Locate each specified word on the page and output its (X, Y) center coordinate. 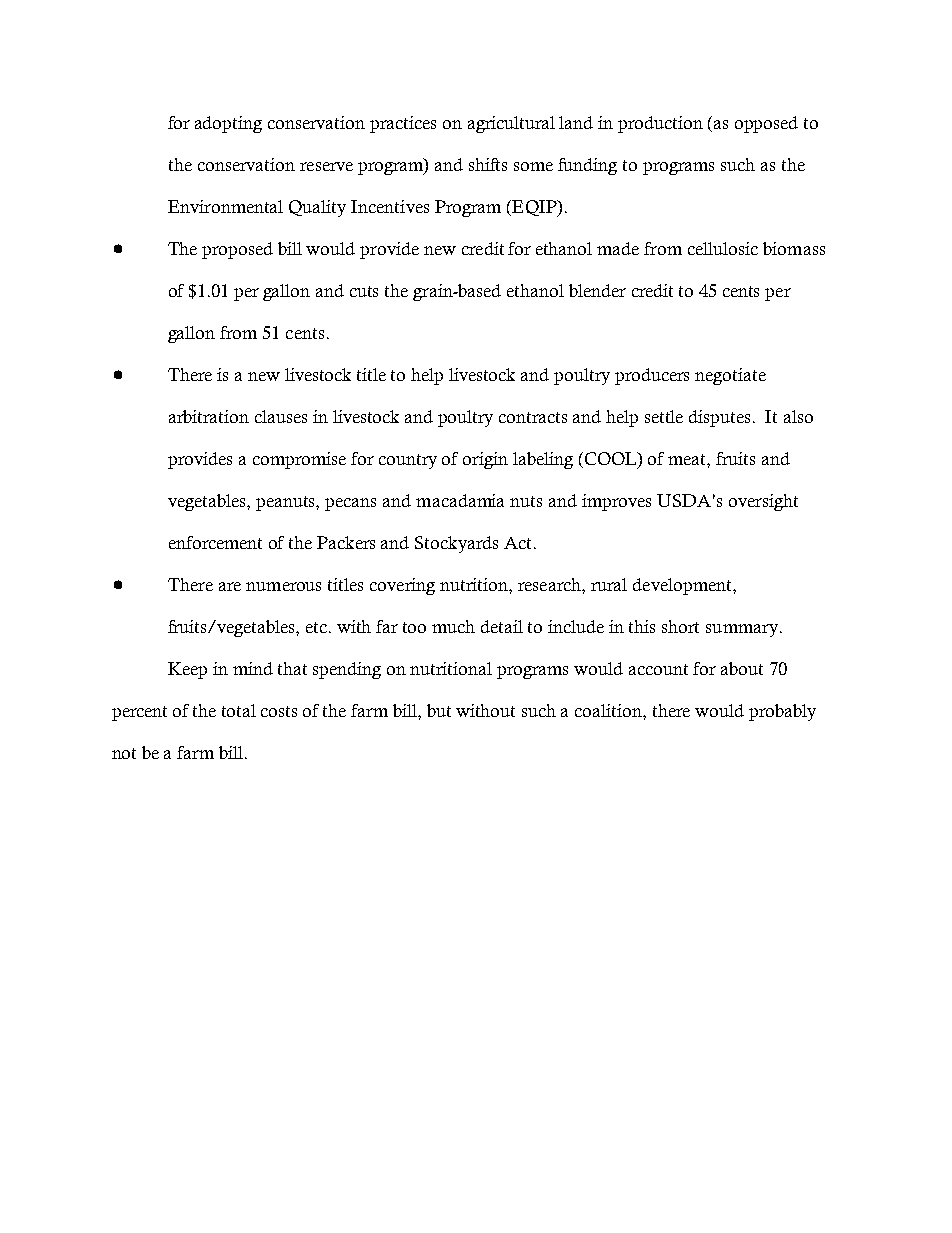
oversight (763, 502)
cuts (364, 291)
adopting (228, 124)
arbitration (209, 416)
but (439, 710)
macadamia (460, 500)
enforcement (215, 542)
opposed (766, 124)
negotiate (730, 376)
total (239, 710)
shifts (488, 164)
